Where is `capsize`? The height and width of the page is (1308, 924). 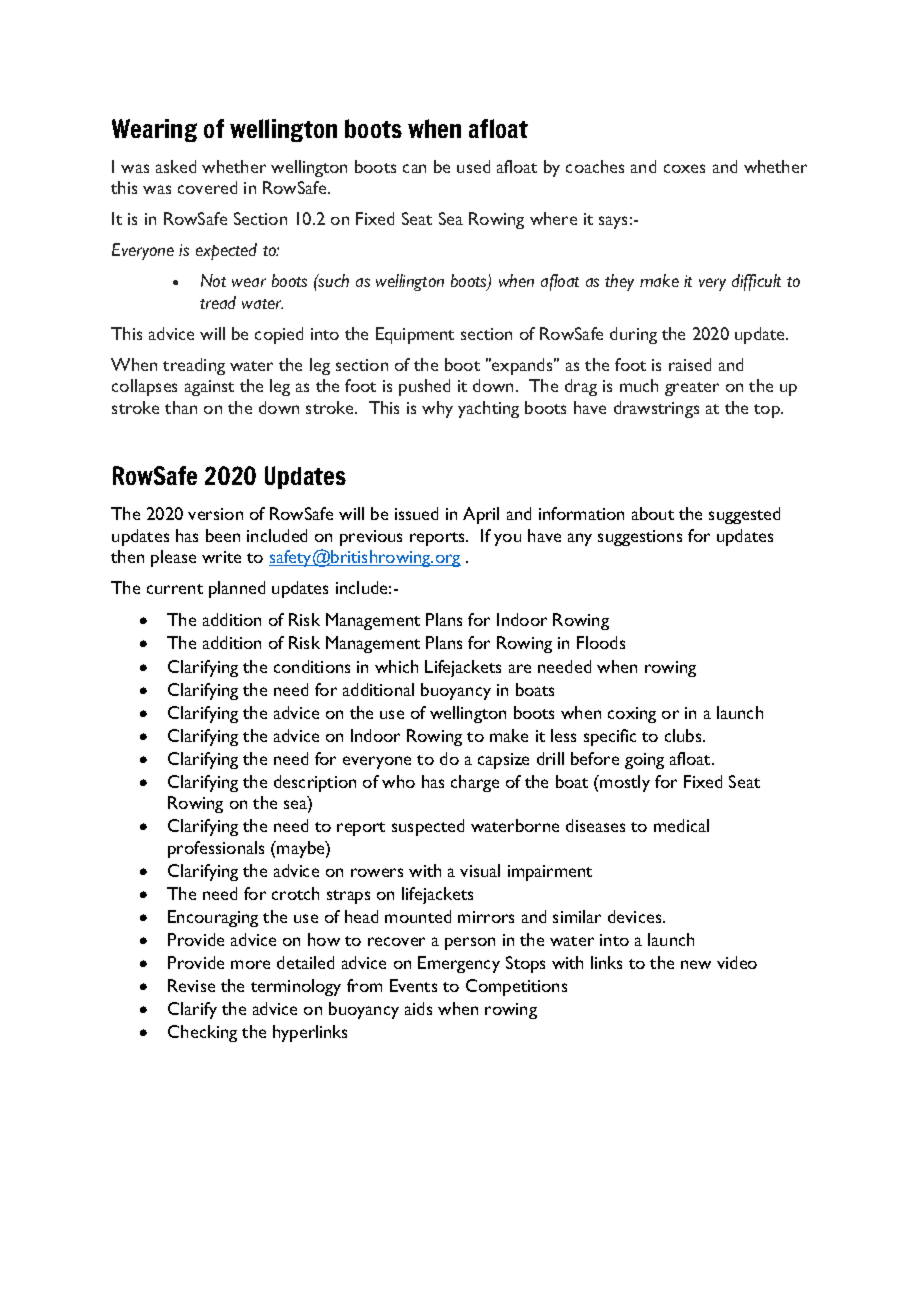 capsize is located at coordinates (503, 761).
